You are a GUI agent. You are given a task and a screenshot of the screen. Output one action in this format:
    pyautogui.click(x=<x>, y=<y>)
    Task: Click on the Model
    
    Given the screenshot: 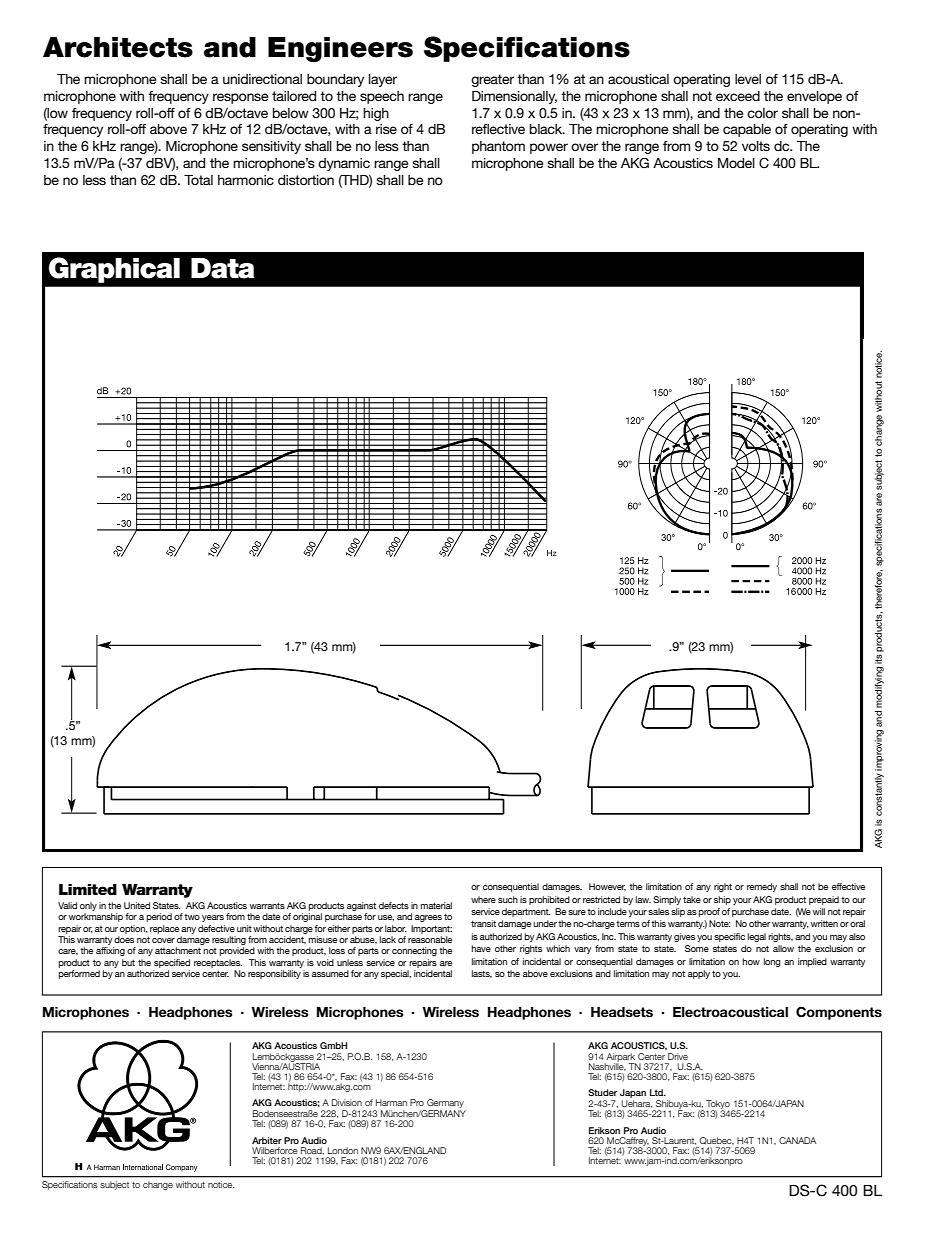 What is the action you would take?
    pyautogui.click(x=736, y=163)
